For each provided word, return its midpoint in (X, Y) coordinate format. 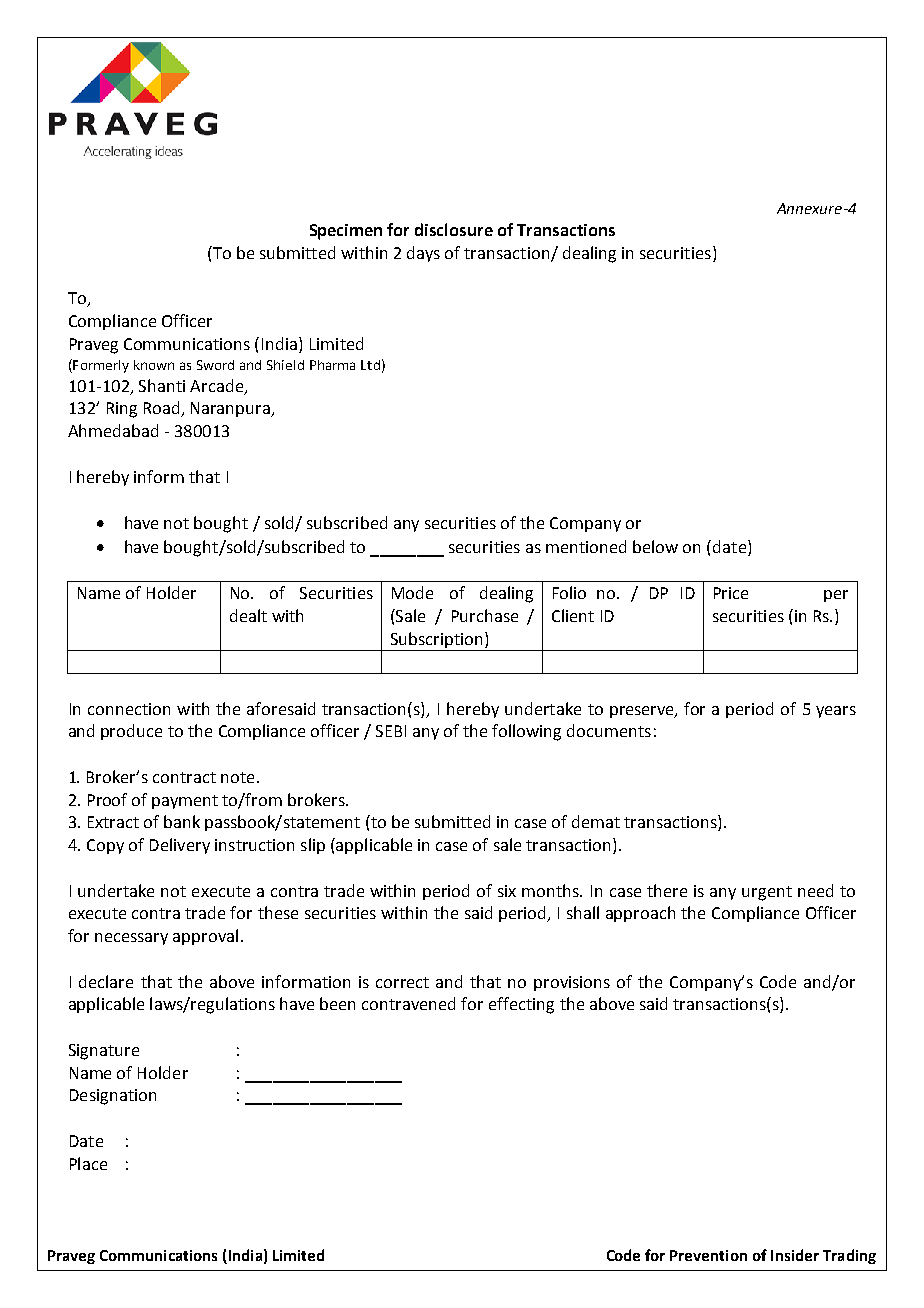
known (154, 365)
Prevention (708, 1255)
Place (88, 1163)
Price (731, 593)
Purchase (485, 615)
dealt (248, 615)
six (507, 891)
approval (205, 937)
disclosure (454, 229)
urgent (767, 893)
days (423, 254)
